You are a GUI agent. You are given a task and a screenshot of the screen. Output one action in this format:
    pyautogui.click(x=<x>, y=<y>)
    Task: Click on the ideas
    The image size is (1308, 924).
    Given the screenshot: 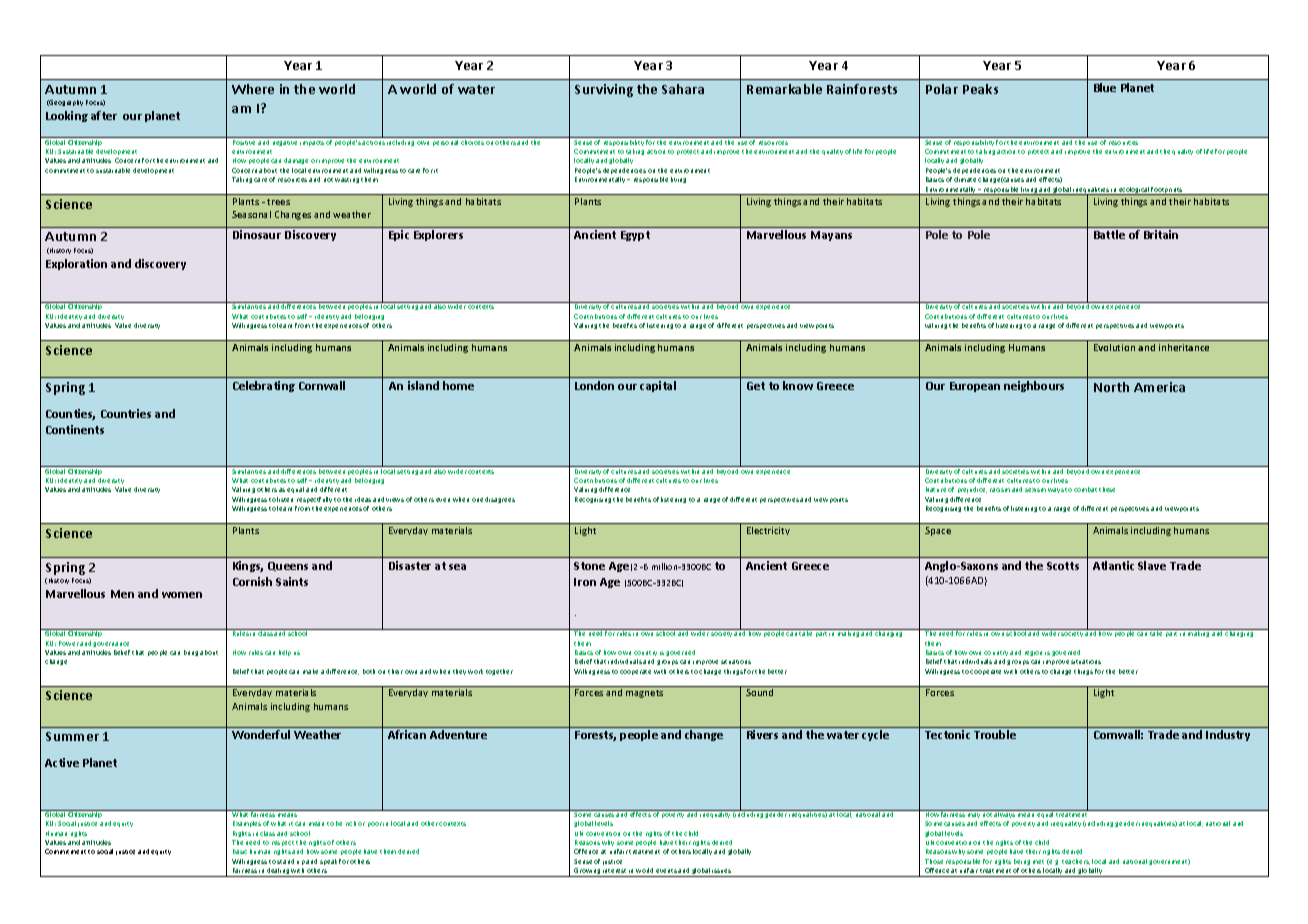 What is the action you would take?
    pyautogui.click(x=363, y=499)
